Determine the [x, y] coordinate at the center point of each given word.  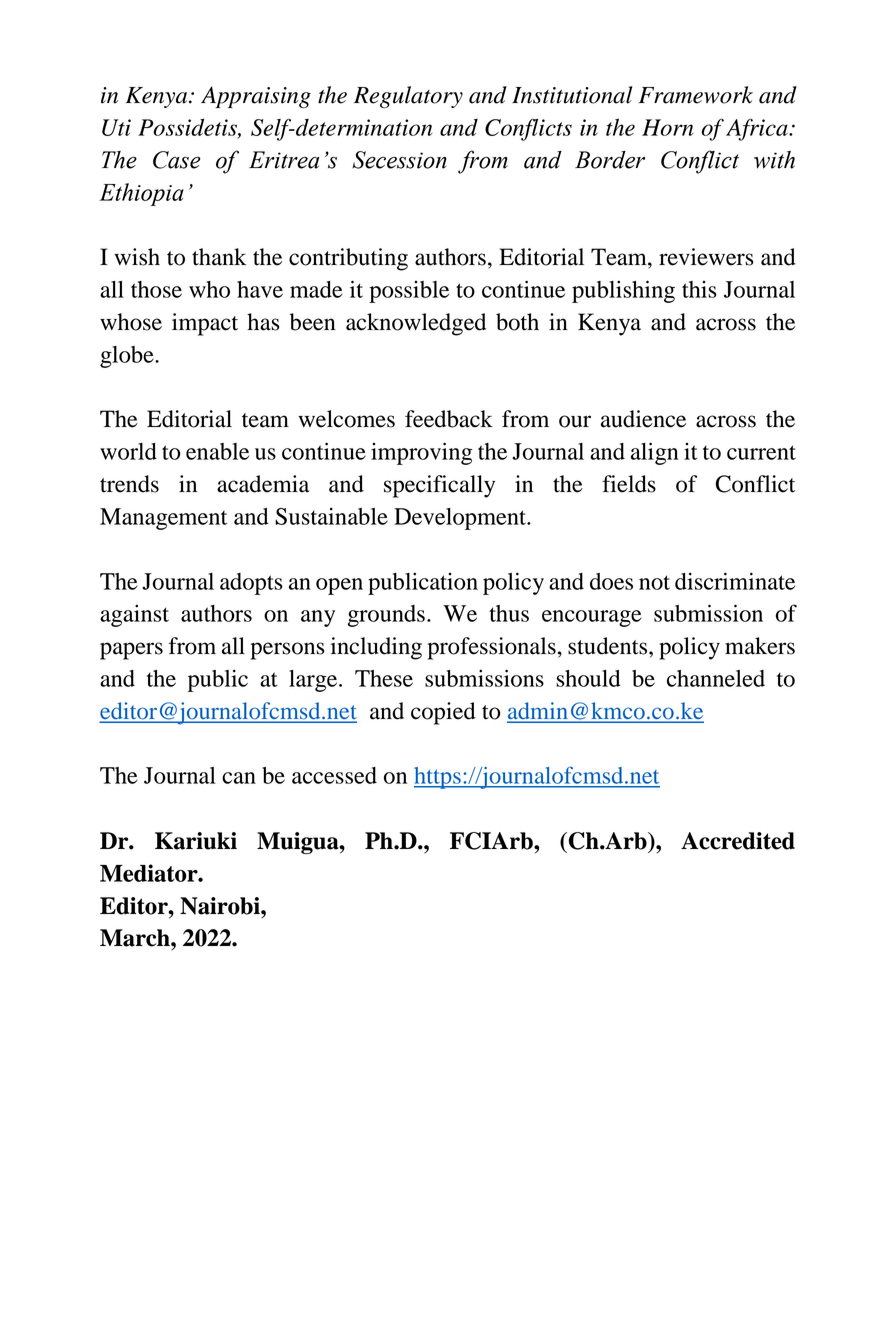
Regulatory [408, 97]
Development [461, 519]
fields [629, 484]
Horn [668, 127]
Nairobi [221, 906]
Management [163, 519]
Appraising [256, 97]
